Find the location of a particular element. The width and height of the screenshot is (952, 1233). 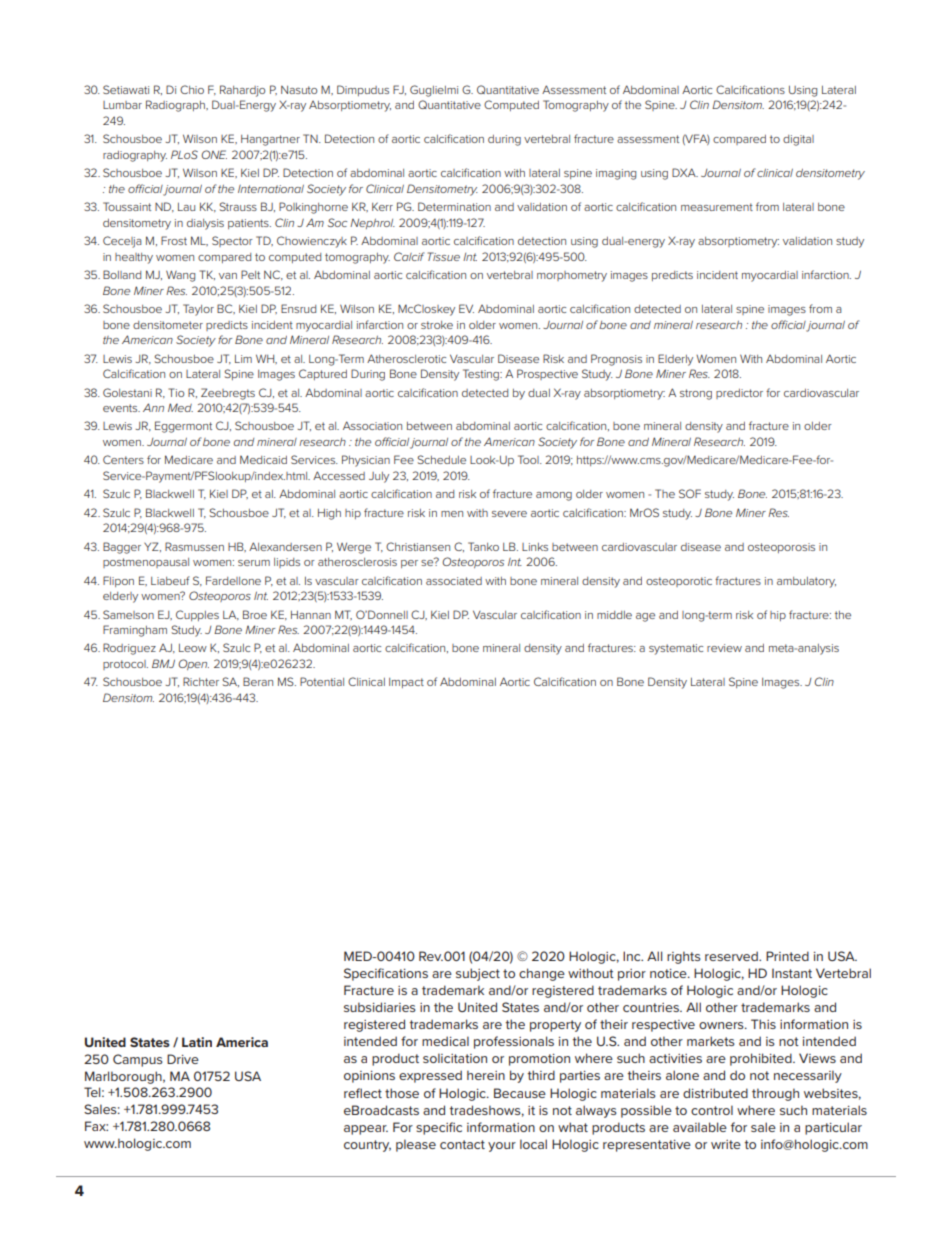

digital is located at coordinates (798, 140).
